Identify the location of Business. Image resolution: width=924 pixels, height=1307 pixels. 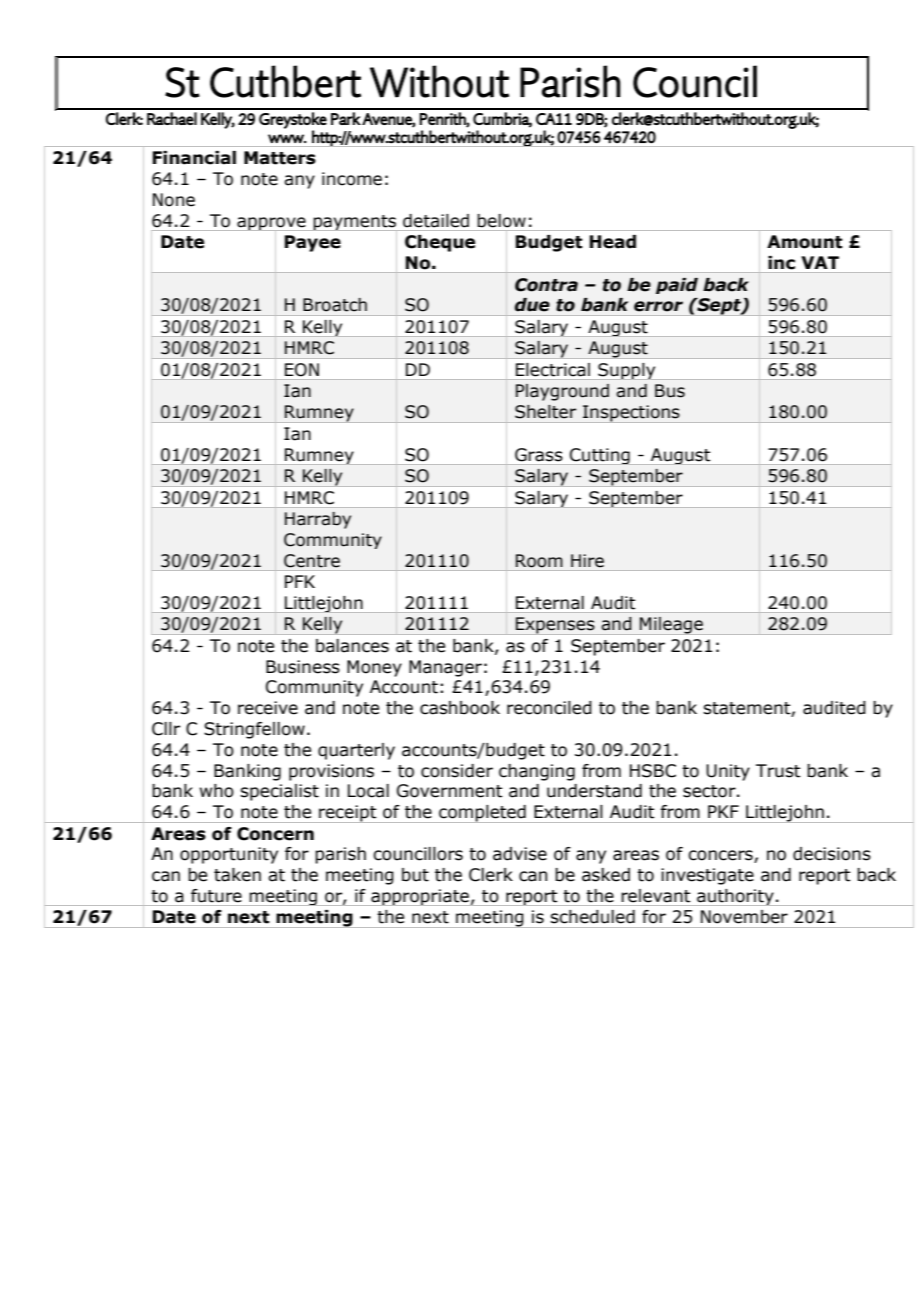
(303, 667).
